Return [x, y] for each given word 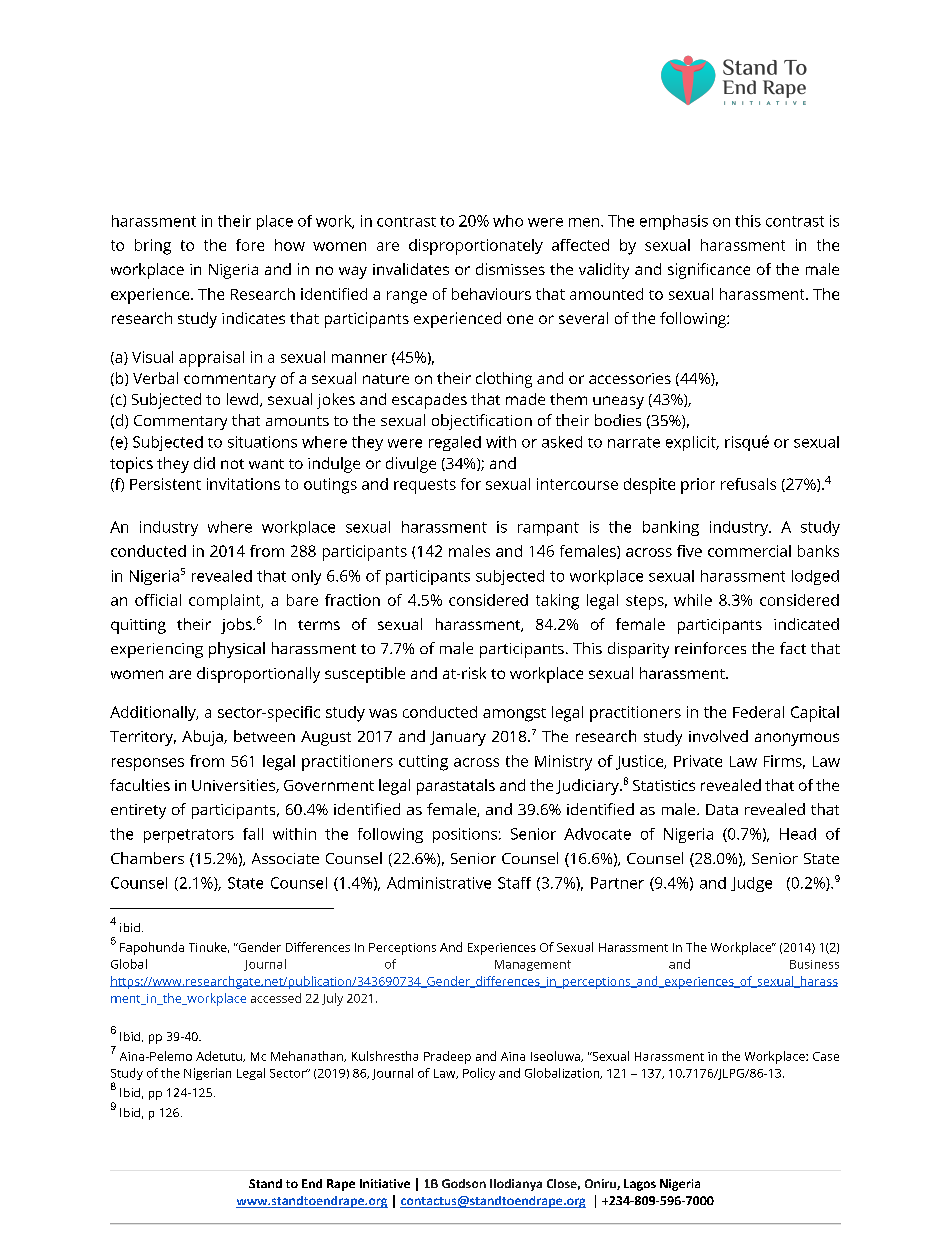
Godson [464, 1183]
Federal [758, 712]
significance [709, 271]
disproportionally [258, 675]
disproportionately [476, 247]
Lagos [640, 1185]
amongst [514, 715]
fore [250, 245]
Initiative [385, 1183]
